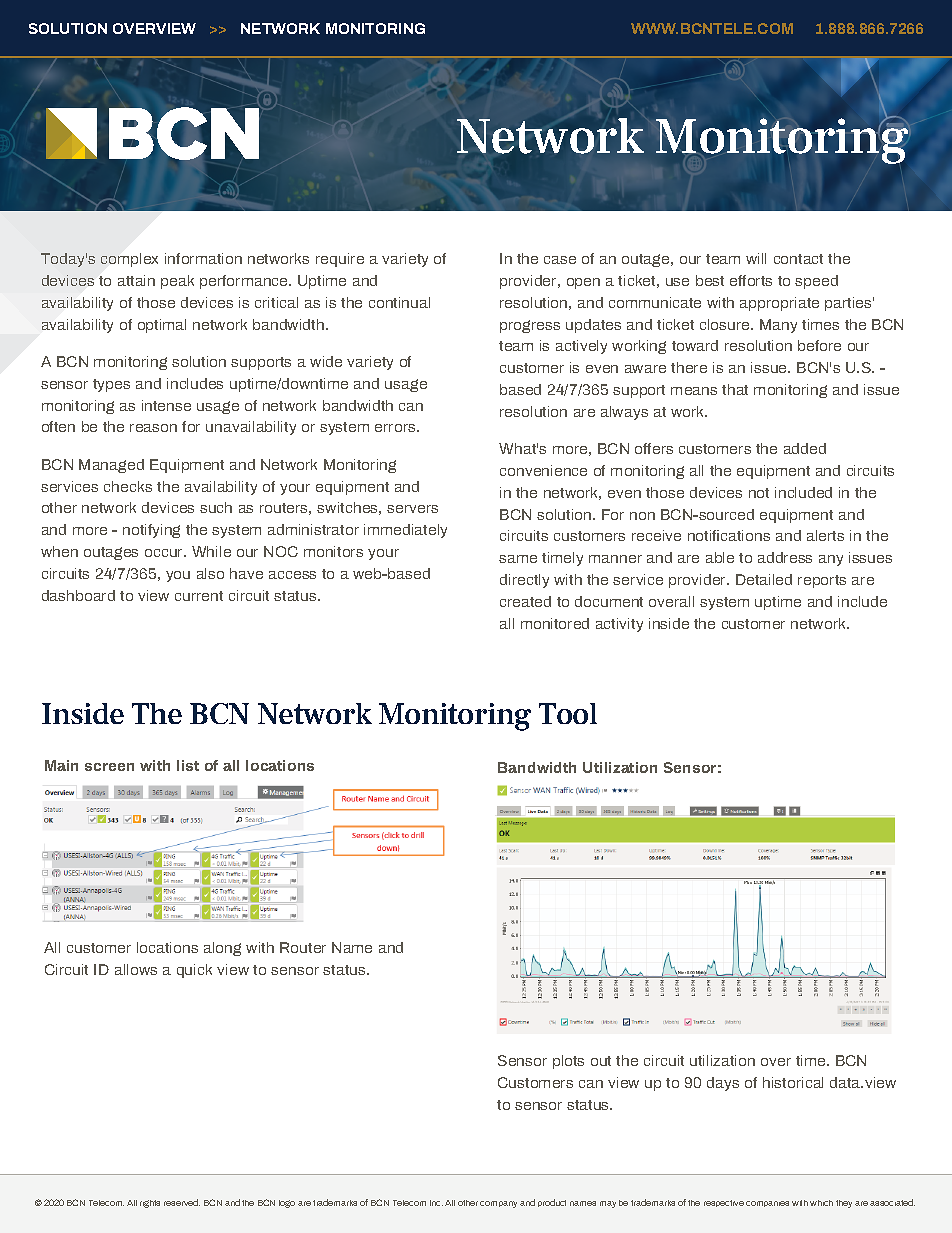  Describe the element at coordinates (151, 531) in the page. I see `notifying` at that location.
